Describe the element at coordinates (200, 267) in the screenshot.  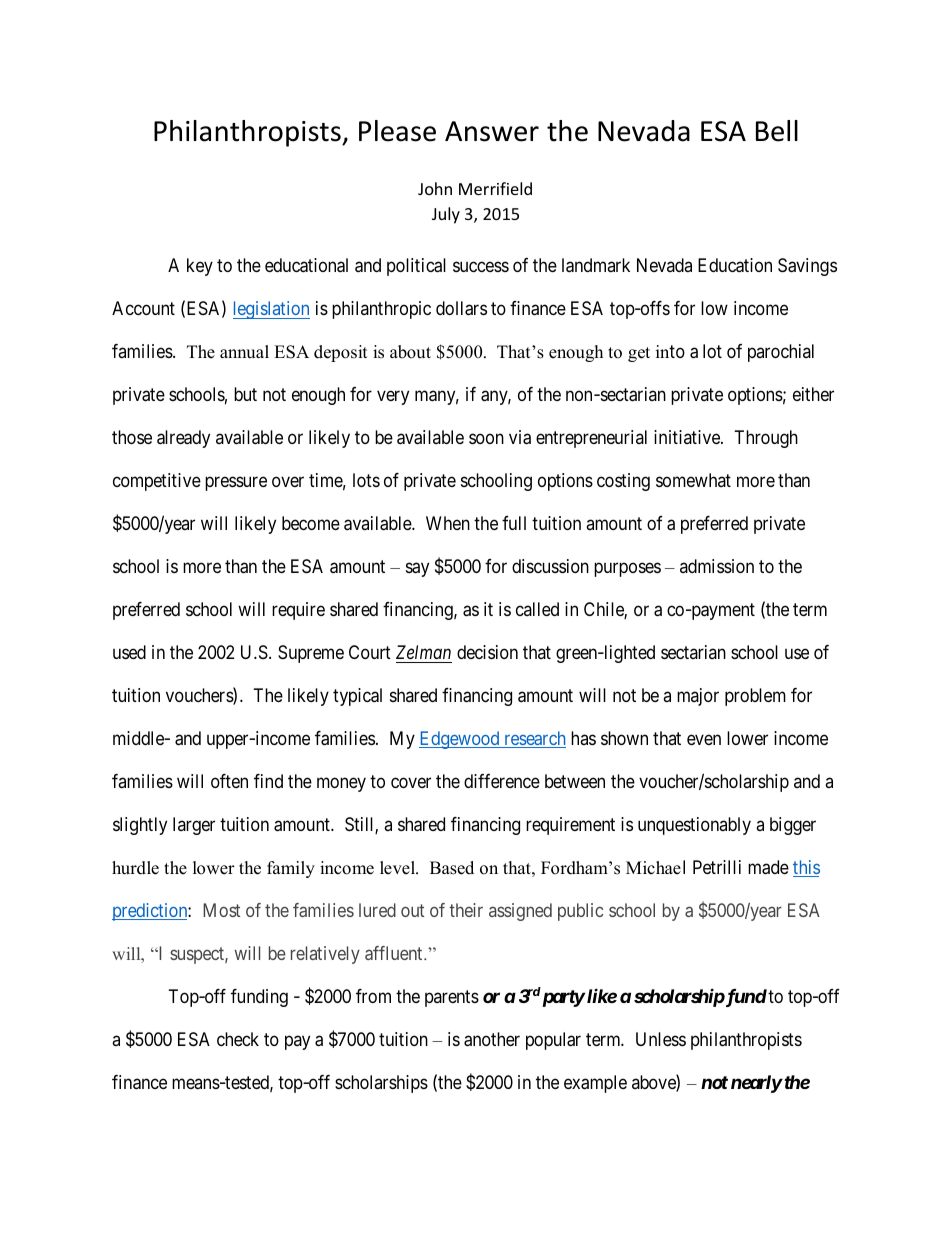
I see `key` at that location.
